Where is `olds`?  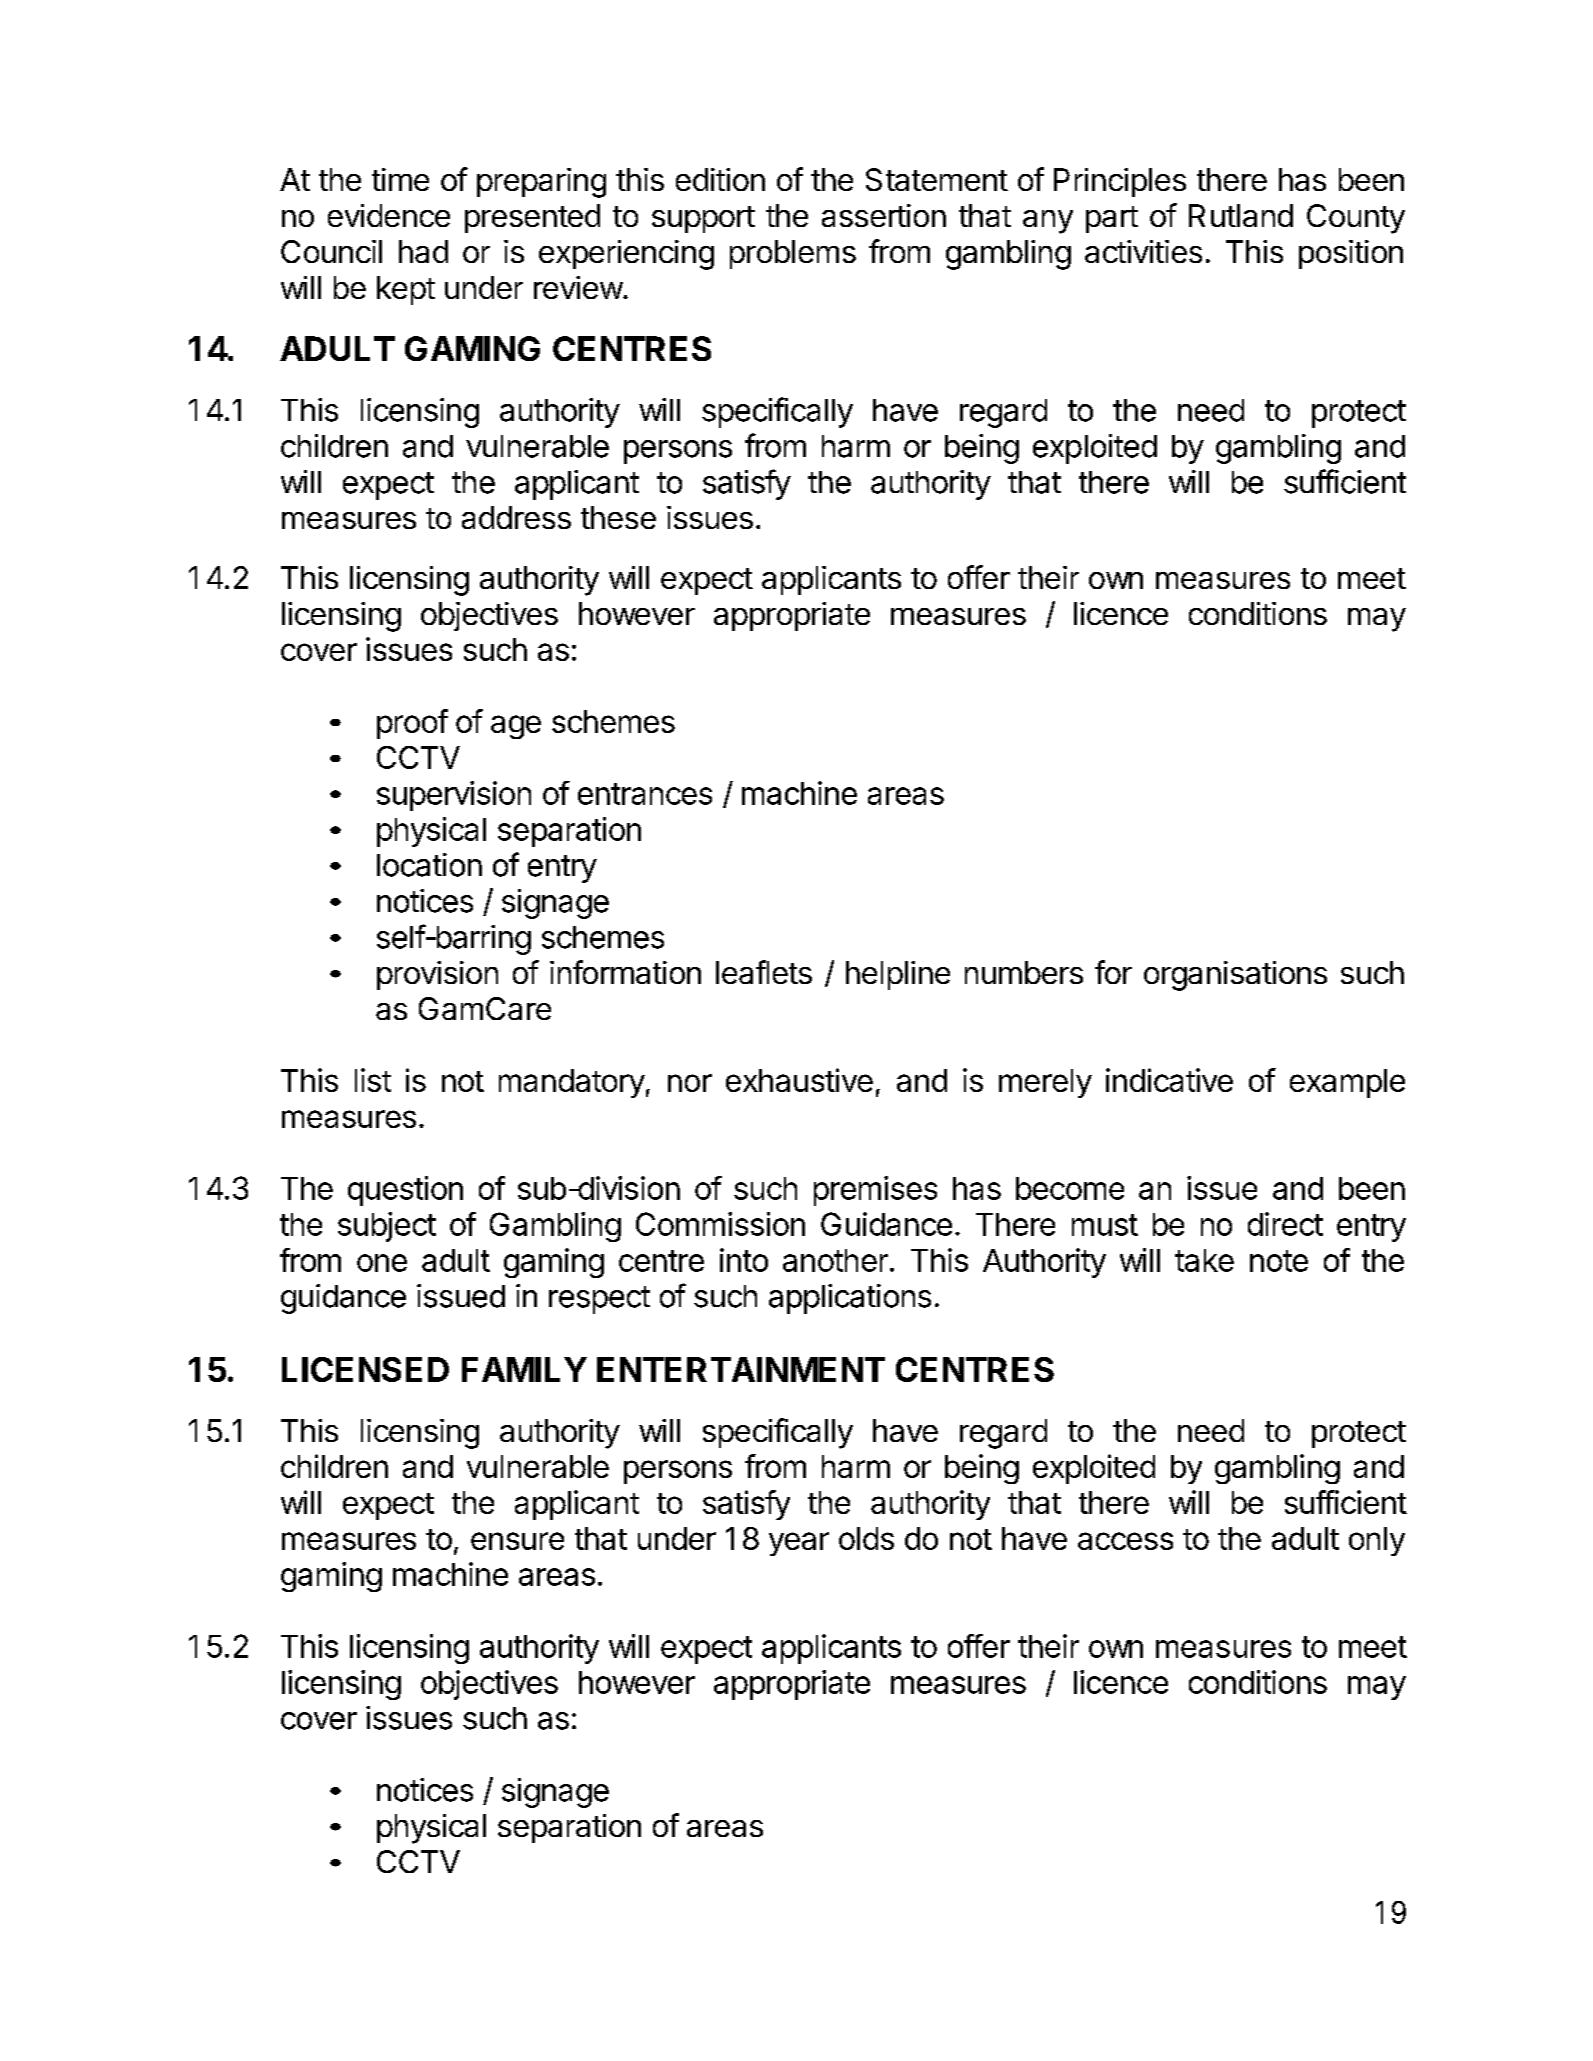 olds is located at coordinates (866, 1538).
